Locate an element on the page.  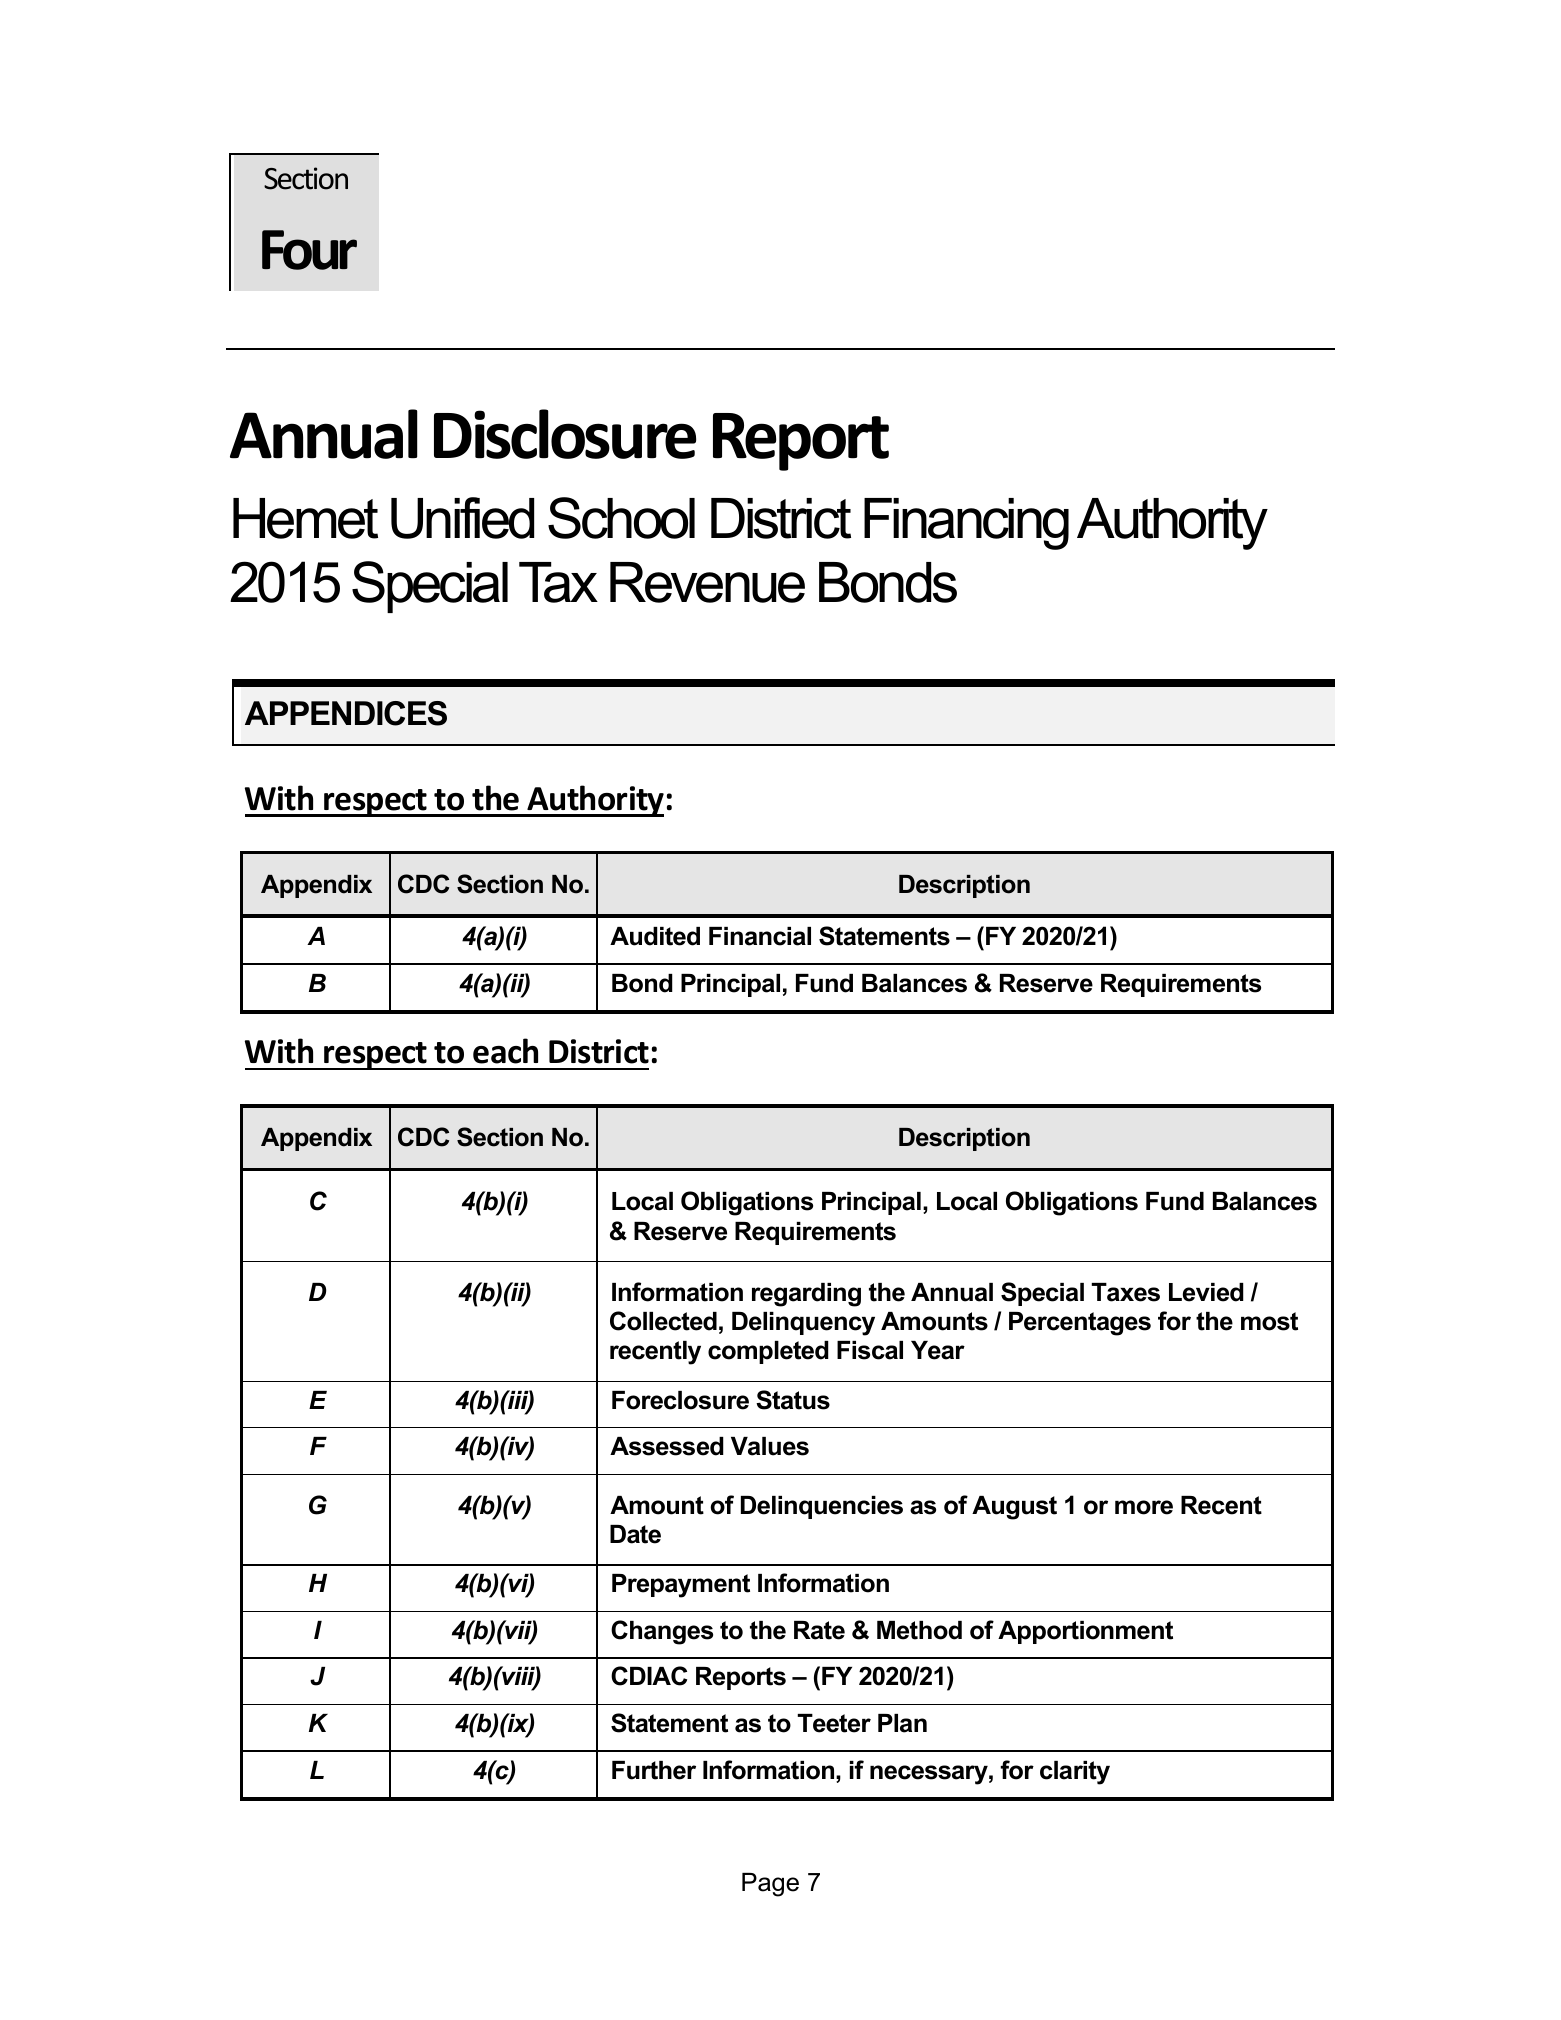
Disclosure is located at coordinates (565, 434).
